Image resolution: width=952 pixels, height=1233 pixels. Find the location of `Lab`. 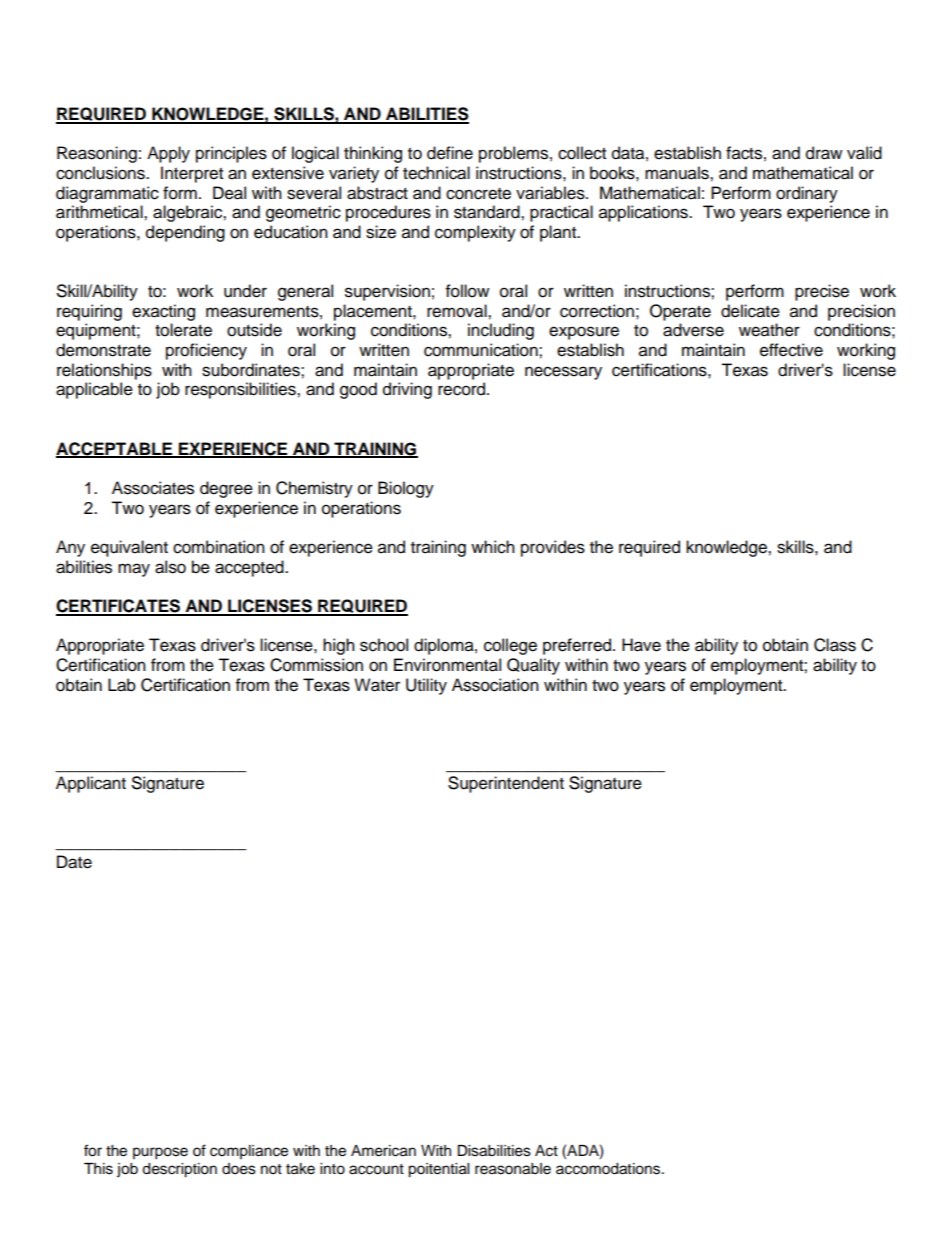

Lab is located at coordinates (122, 685).
